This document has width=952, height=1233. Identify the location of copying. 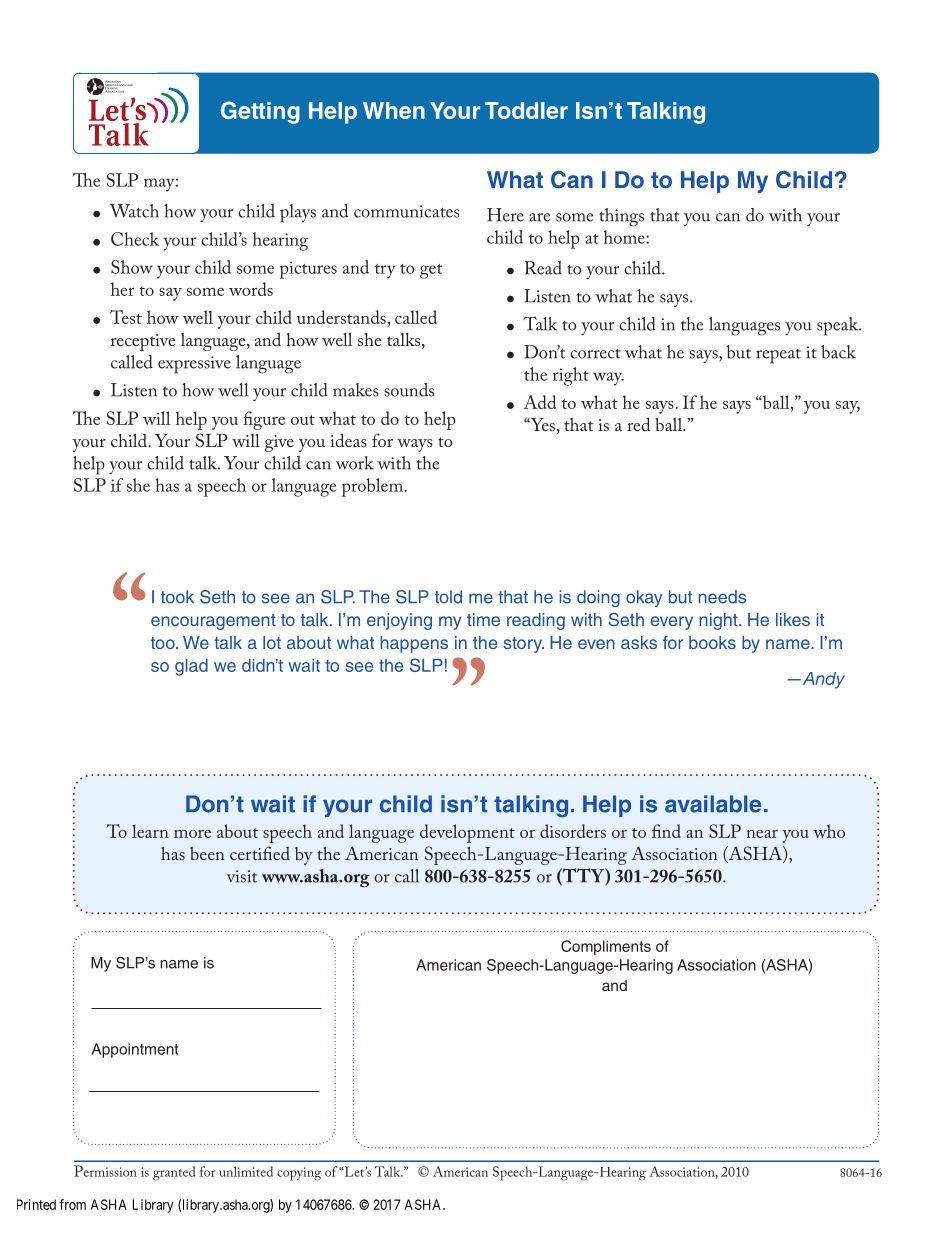
(299, 1174).
